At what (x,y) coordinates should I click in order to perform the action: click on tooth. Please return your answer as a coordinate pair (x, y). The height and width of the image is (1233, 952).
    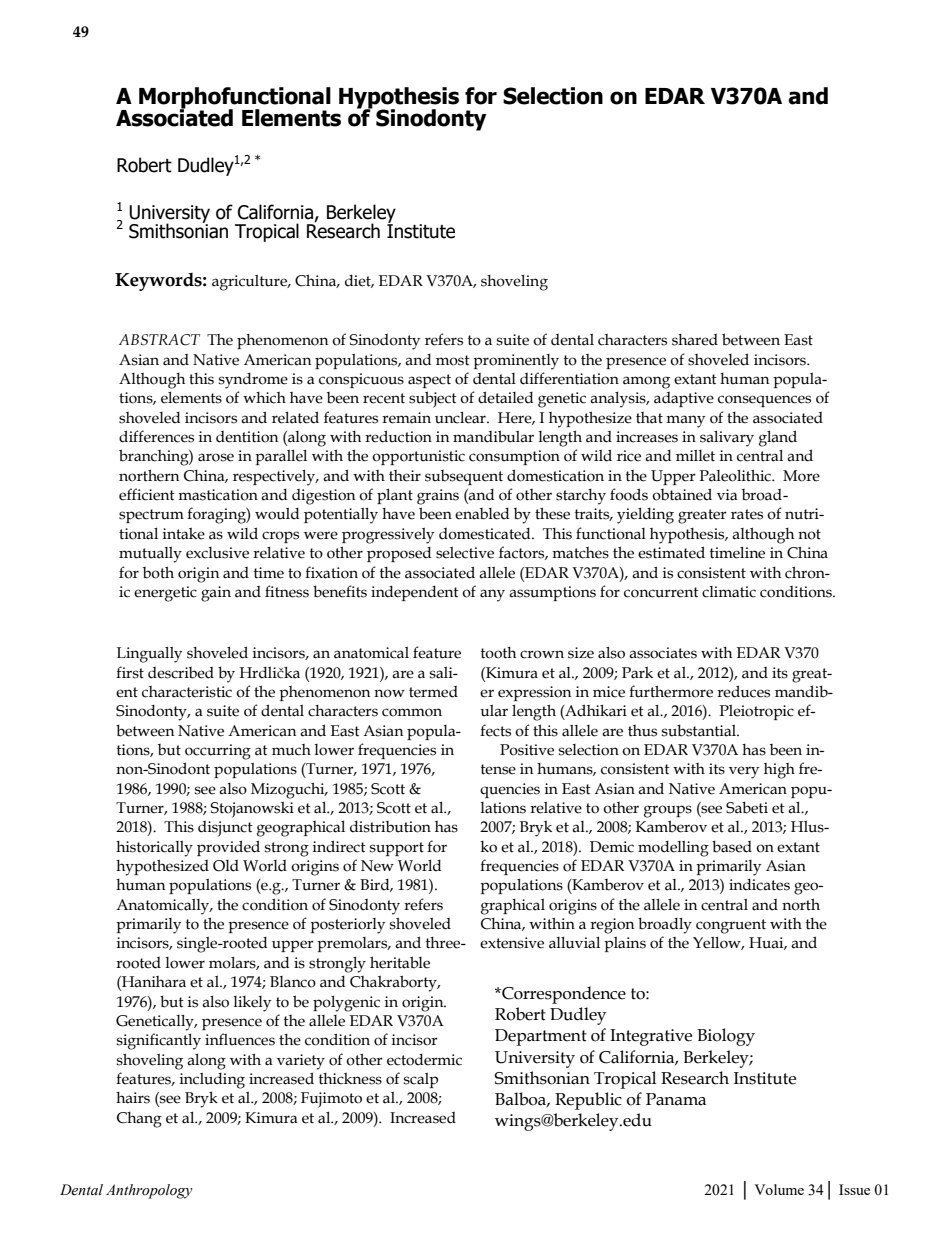
    Looking at the image, I should click on (498, 653).
